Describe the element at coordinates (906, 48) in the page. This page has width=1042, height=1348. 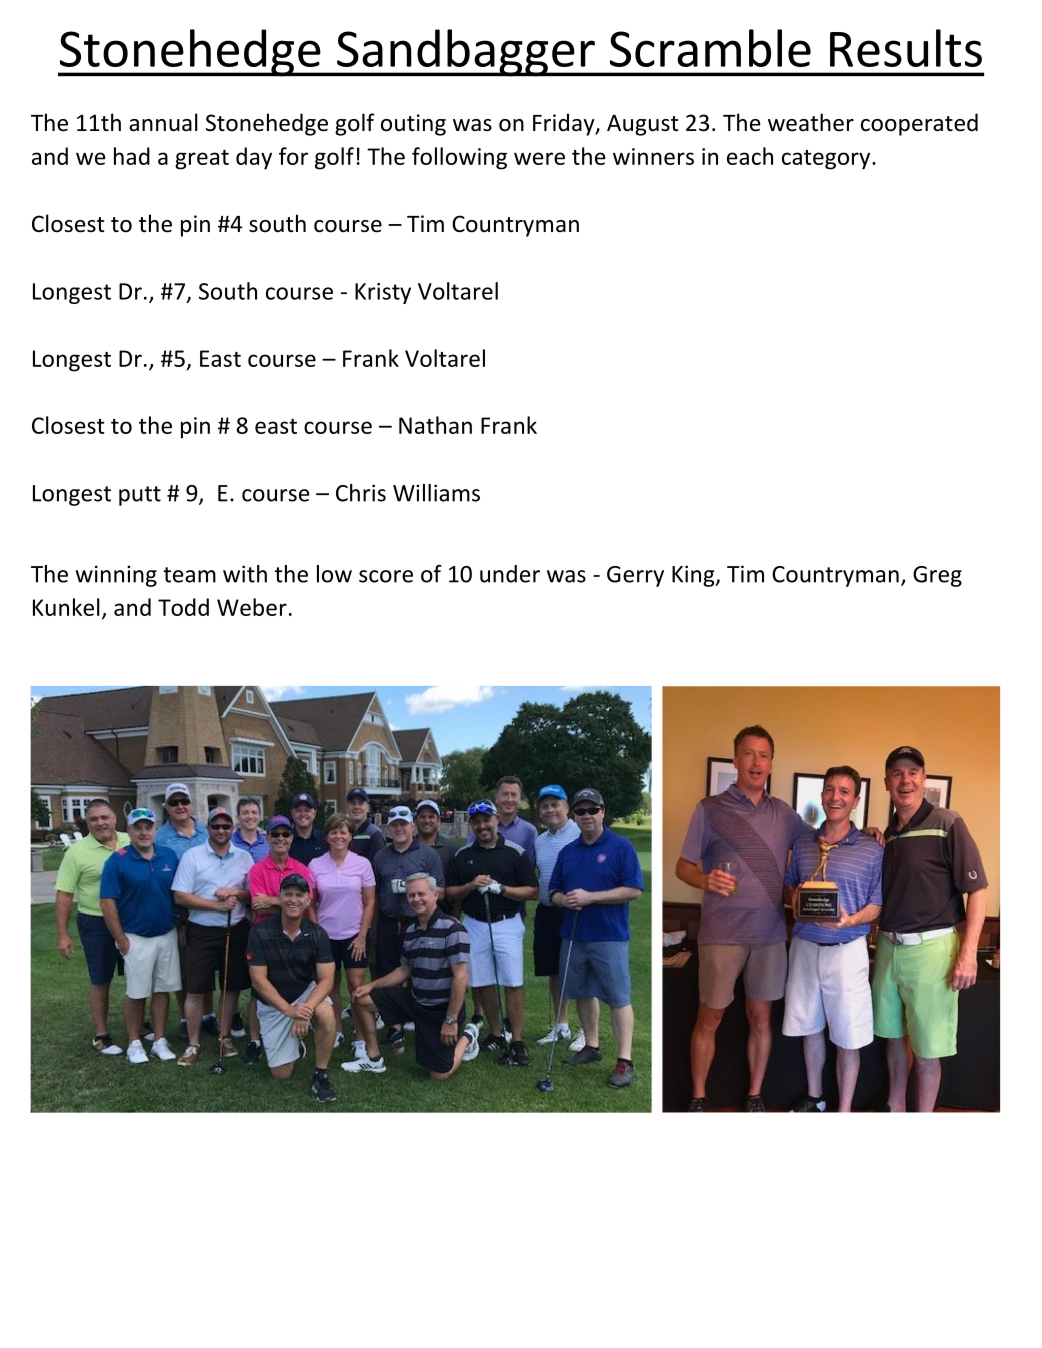
I see `Results` at that location.
